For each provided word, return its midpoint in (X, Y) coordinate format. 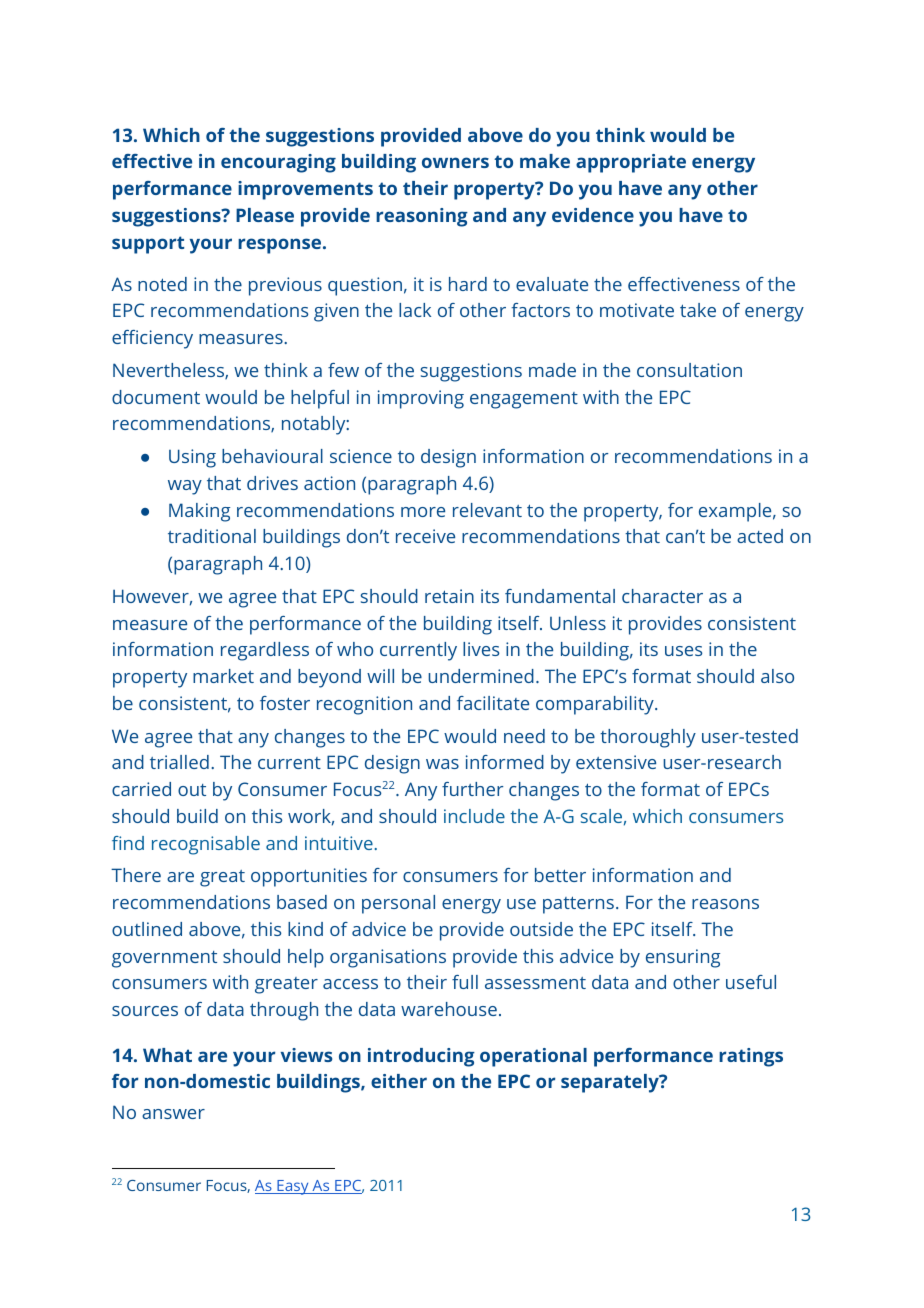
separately (611, 1083)
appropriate (631, 163)
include (474, 816)
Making (199, 512)
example (735, 512)
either (399, 1081)
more (423, 512)
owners (455, 162)
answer (173, 1114)
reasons (725, 904)
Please (265, 215)
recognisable (206, 845)
